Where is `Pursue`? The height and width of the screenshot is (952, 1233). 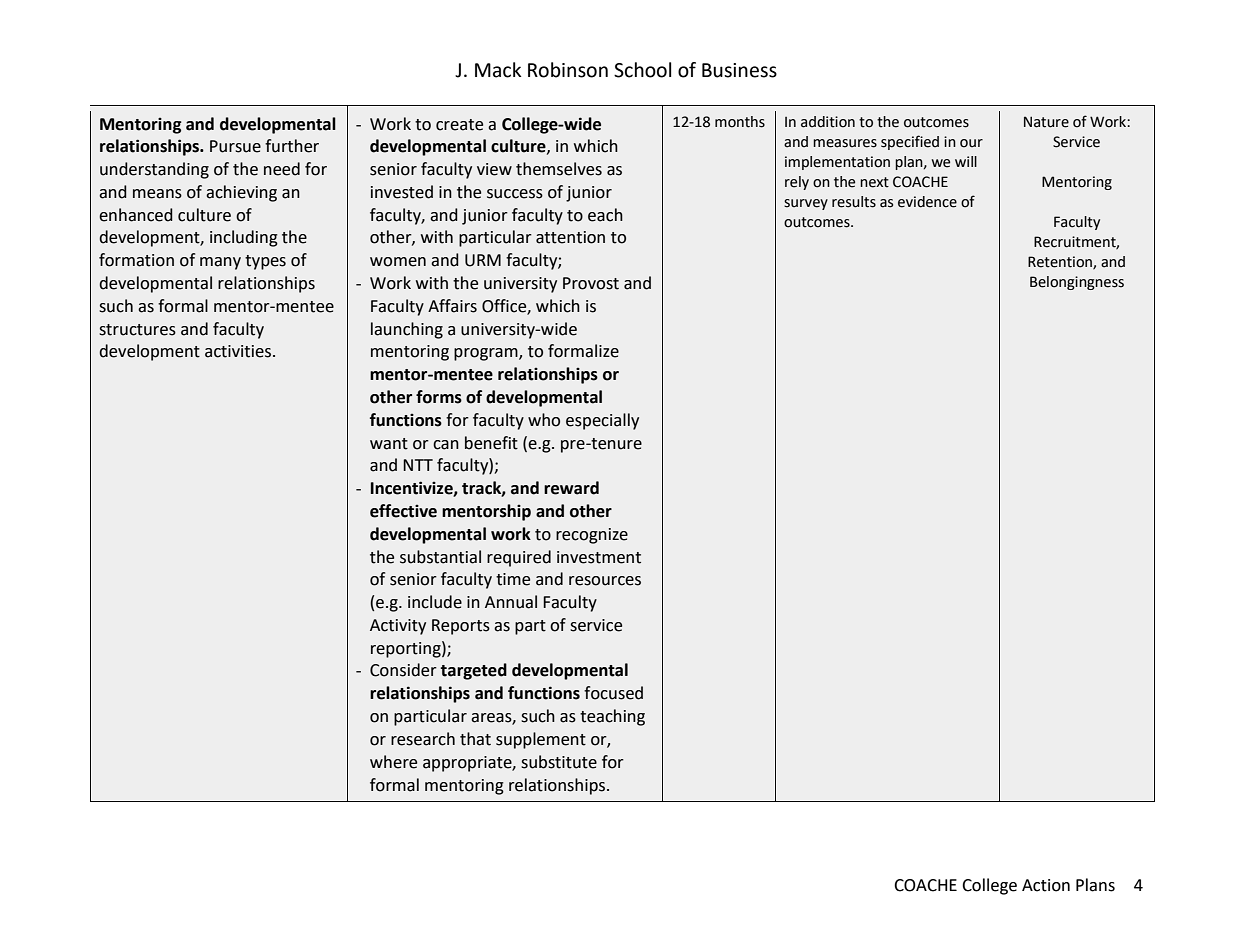
Pursue is located at coordinates (235, 146).
